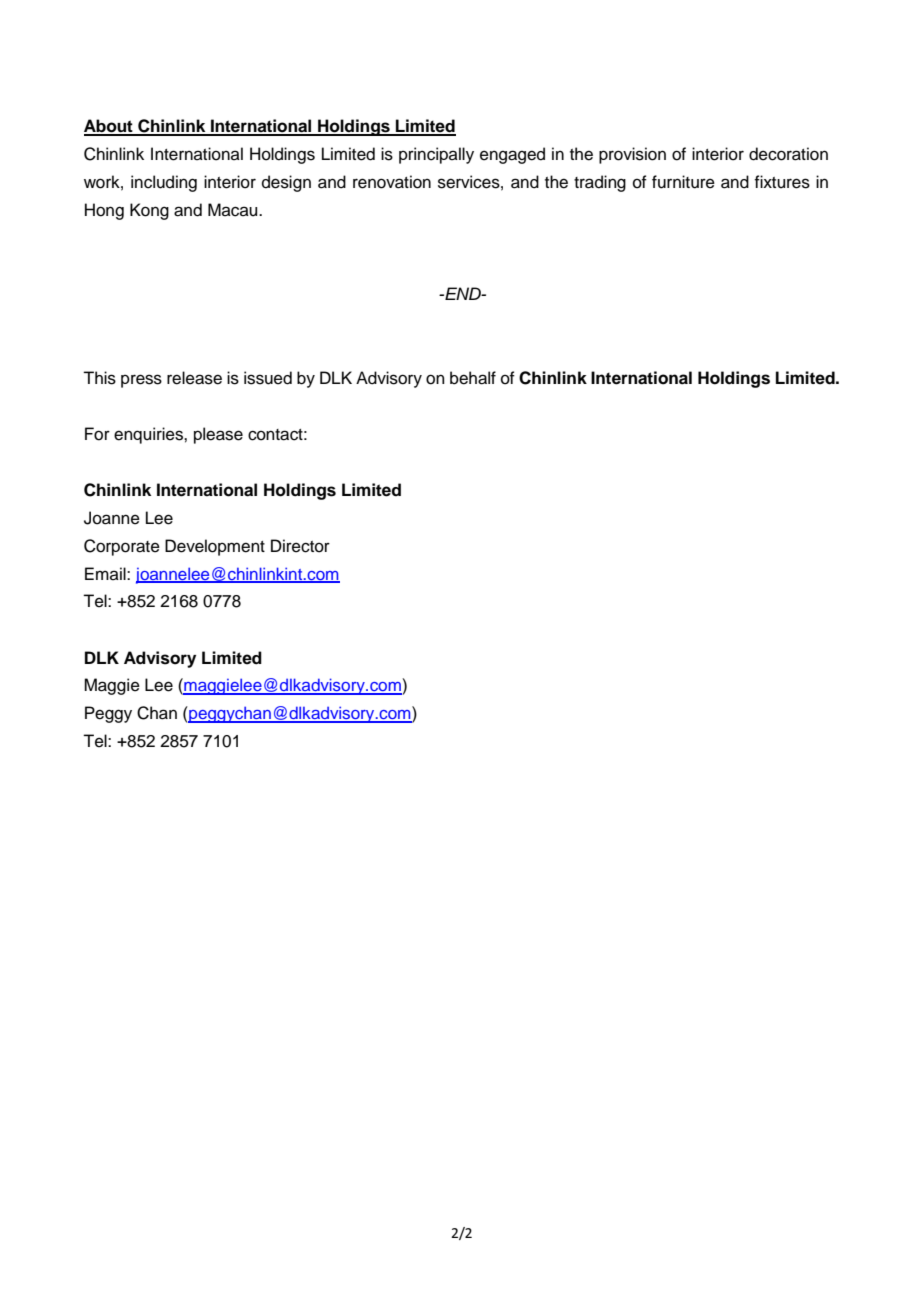 The width and height of the document is (924, 1308). Describe the element at coordinates (97, 434) in the document. I see `For` at that location.
